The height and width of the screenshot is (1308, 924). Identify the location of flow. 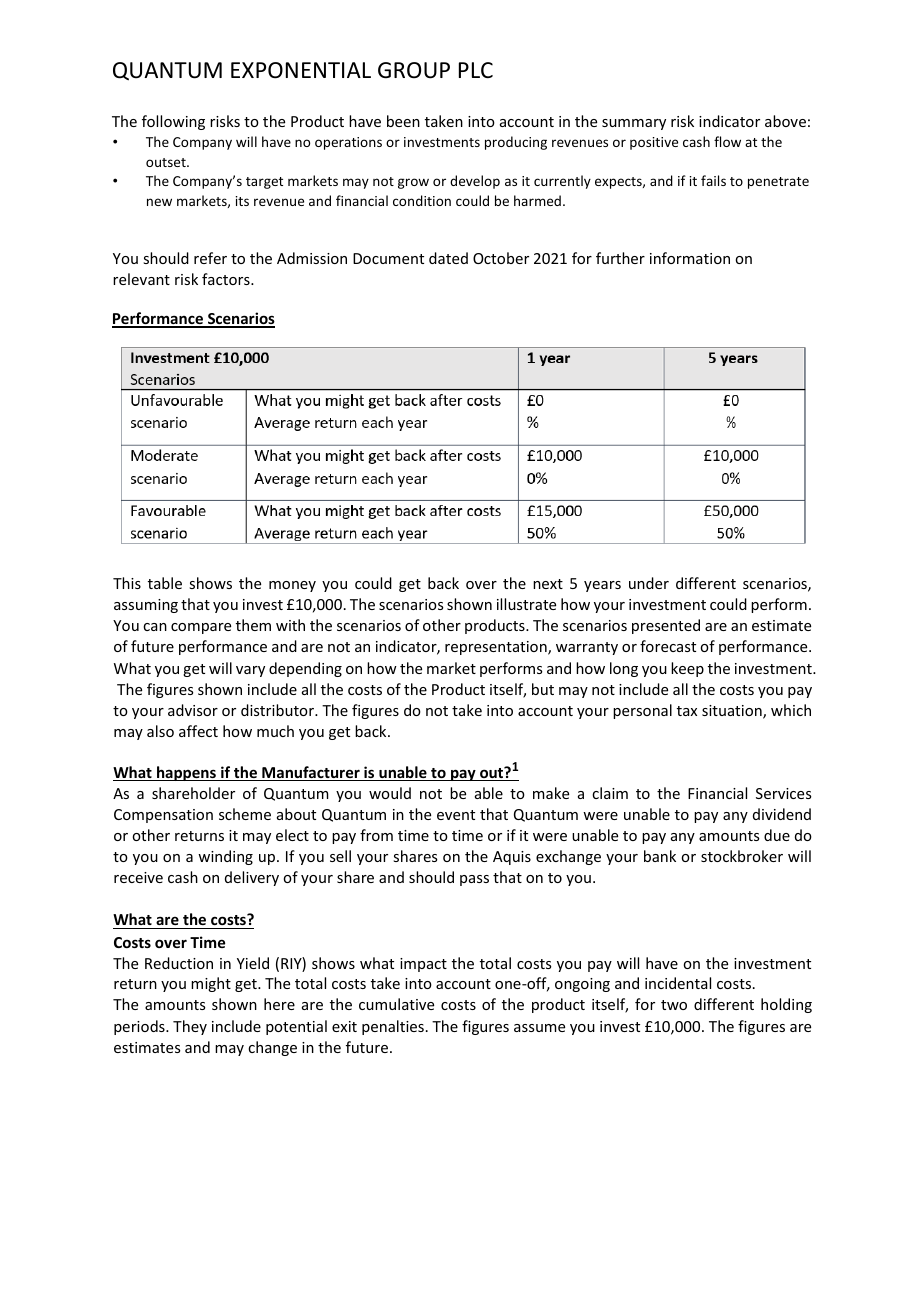
(727, 141).
